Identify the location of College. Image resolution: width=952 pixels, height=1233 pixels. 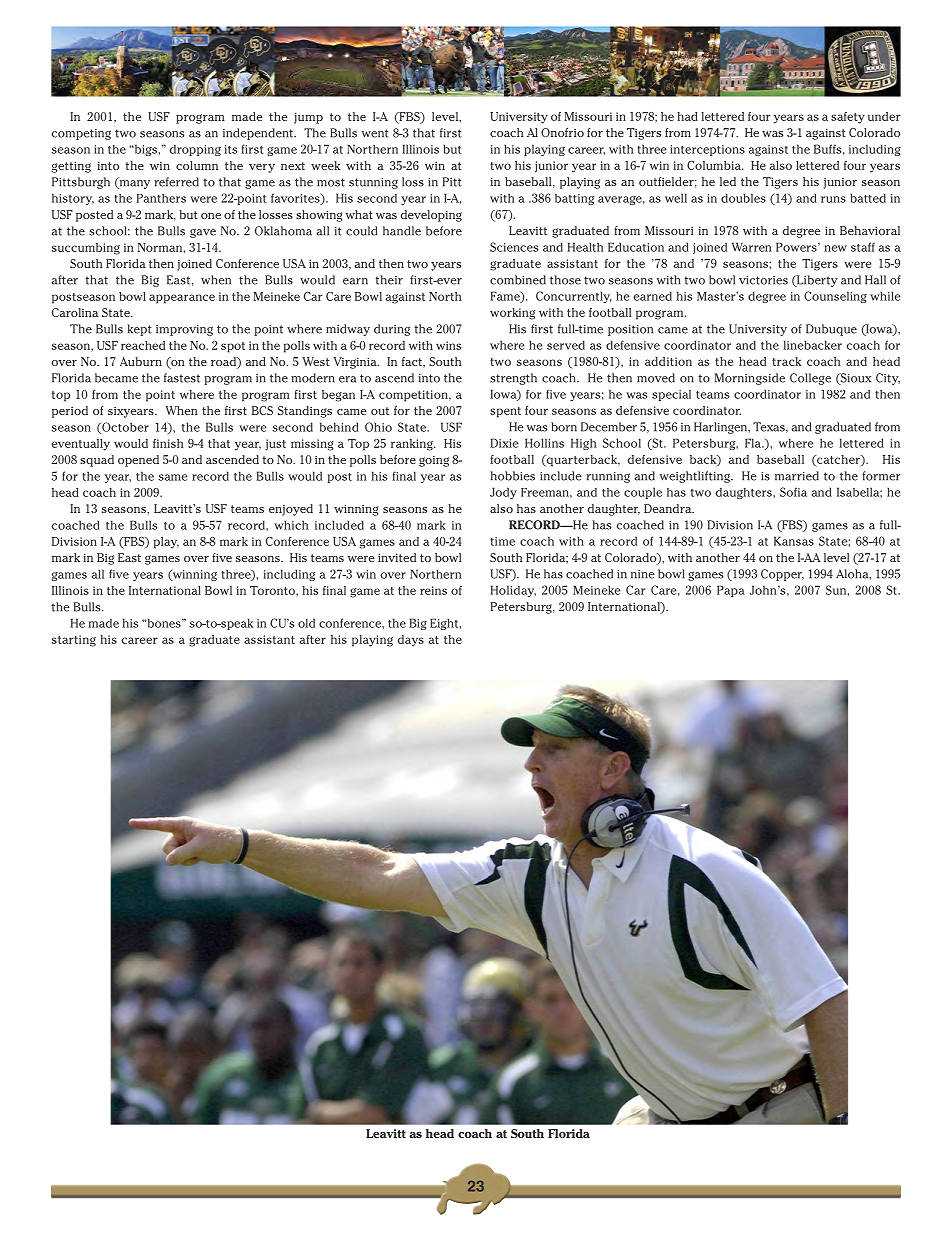
(810, 379).
